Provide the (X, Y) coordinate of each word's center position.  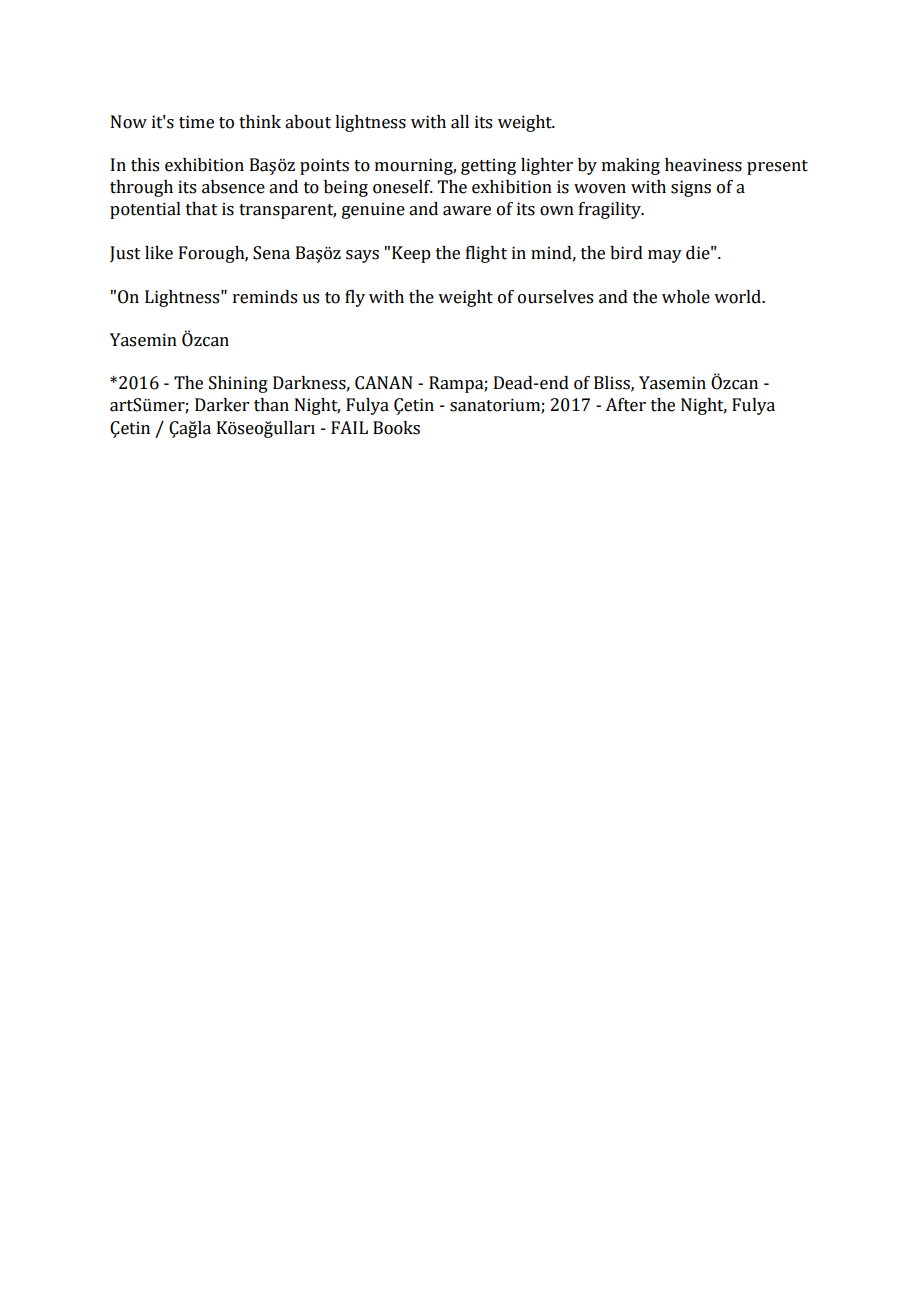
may (665, 256)
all (460, 122)
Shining (238, 384)
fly (355, 298)
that (202, 209)
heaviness (703, 165)
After (625, 405)
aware (467, 211)
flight (486, 254)
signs (691, 188)
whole (686, 297)
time (196, 122)
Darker (222, 405)
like (159, 253)
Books (396, 428)
